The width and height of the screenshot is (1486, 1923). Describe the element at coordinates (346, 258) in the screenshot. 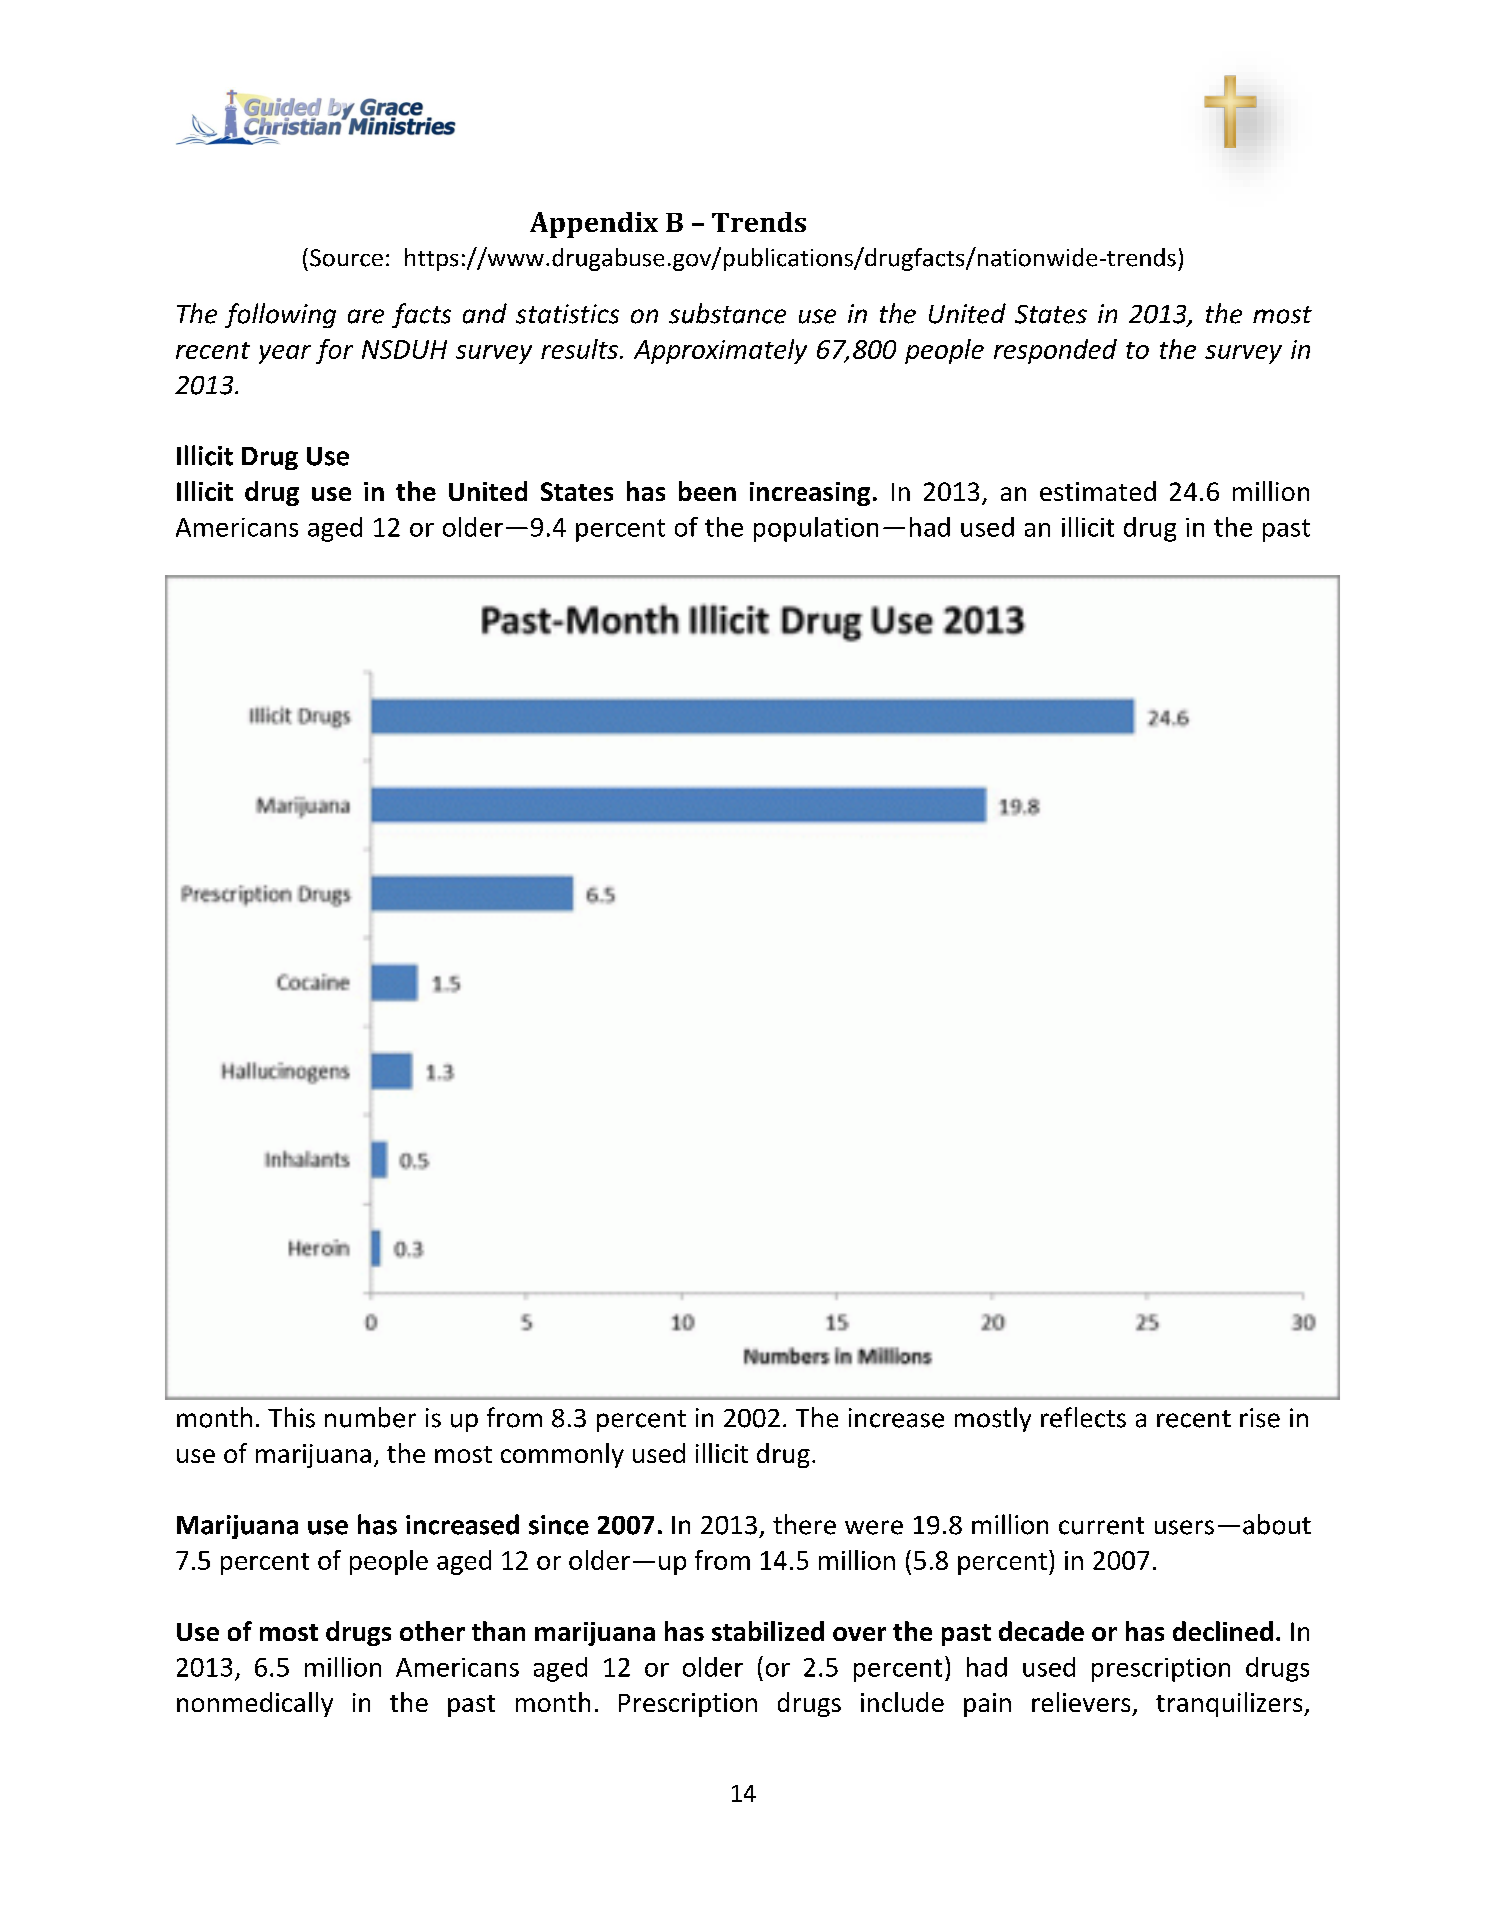

I see `Source` at that location.
